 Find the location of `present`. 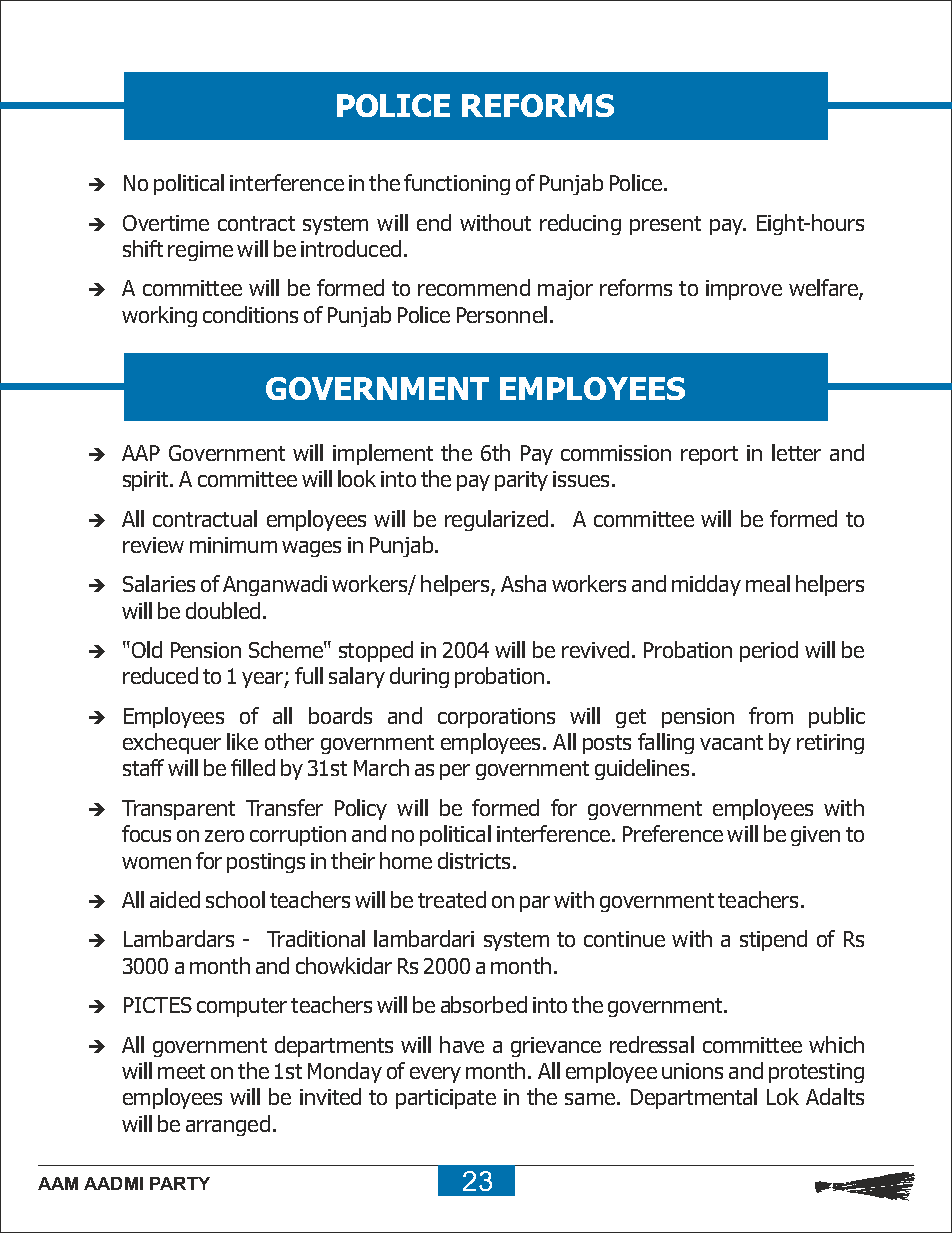

present is located at coordinates (665, 225).
